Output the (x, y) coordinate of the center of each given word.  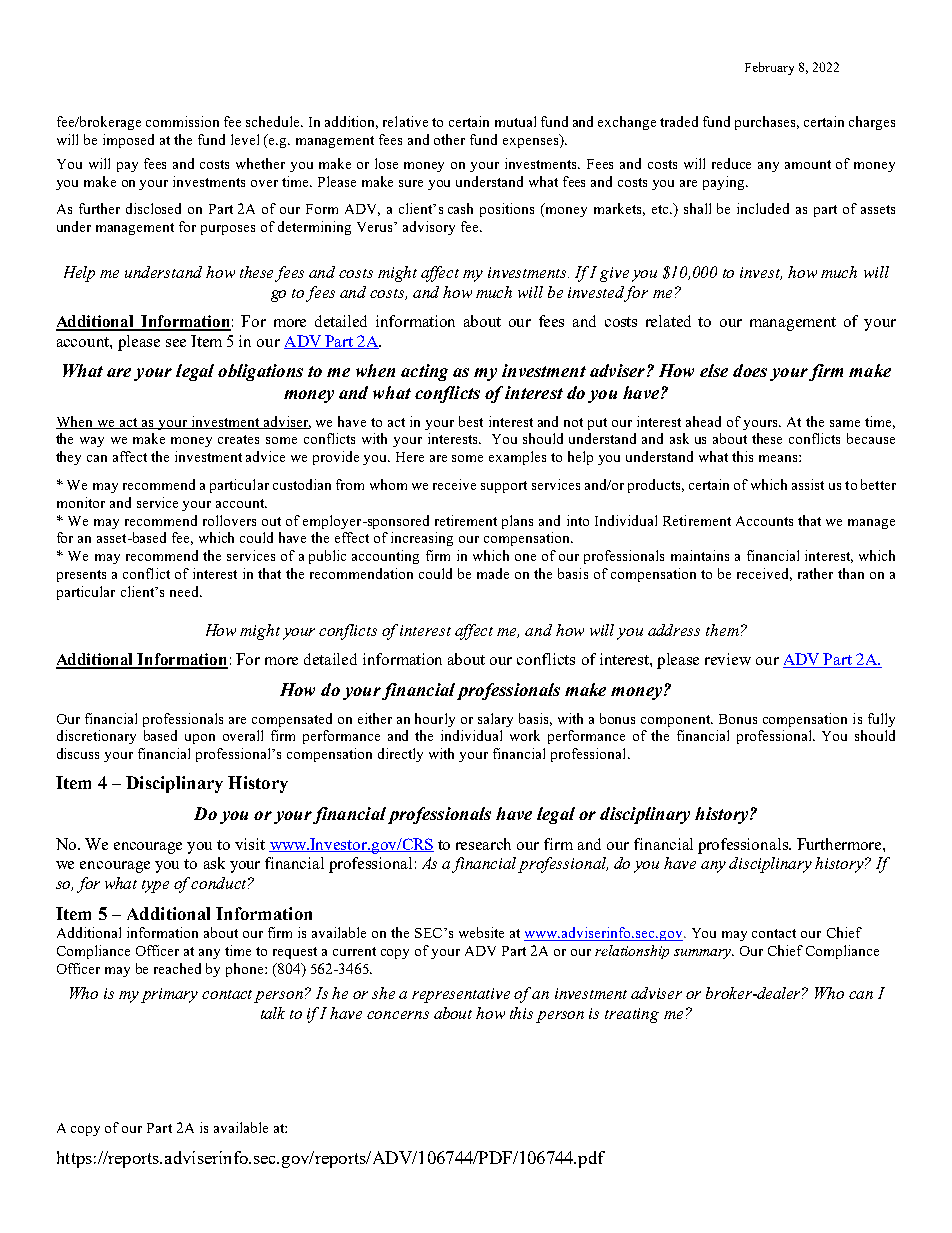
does (750, 370)
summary (703, 954)
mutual (515, 121)
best (471, 421)
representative (461, 995)
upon (200, 739)
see (176, 343)
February (769, 68)
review (728, 659)
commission (182, 121)
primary (169, 995)
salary (495, 720)
